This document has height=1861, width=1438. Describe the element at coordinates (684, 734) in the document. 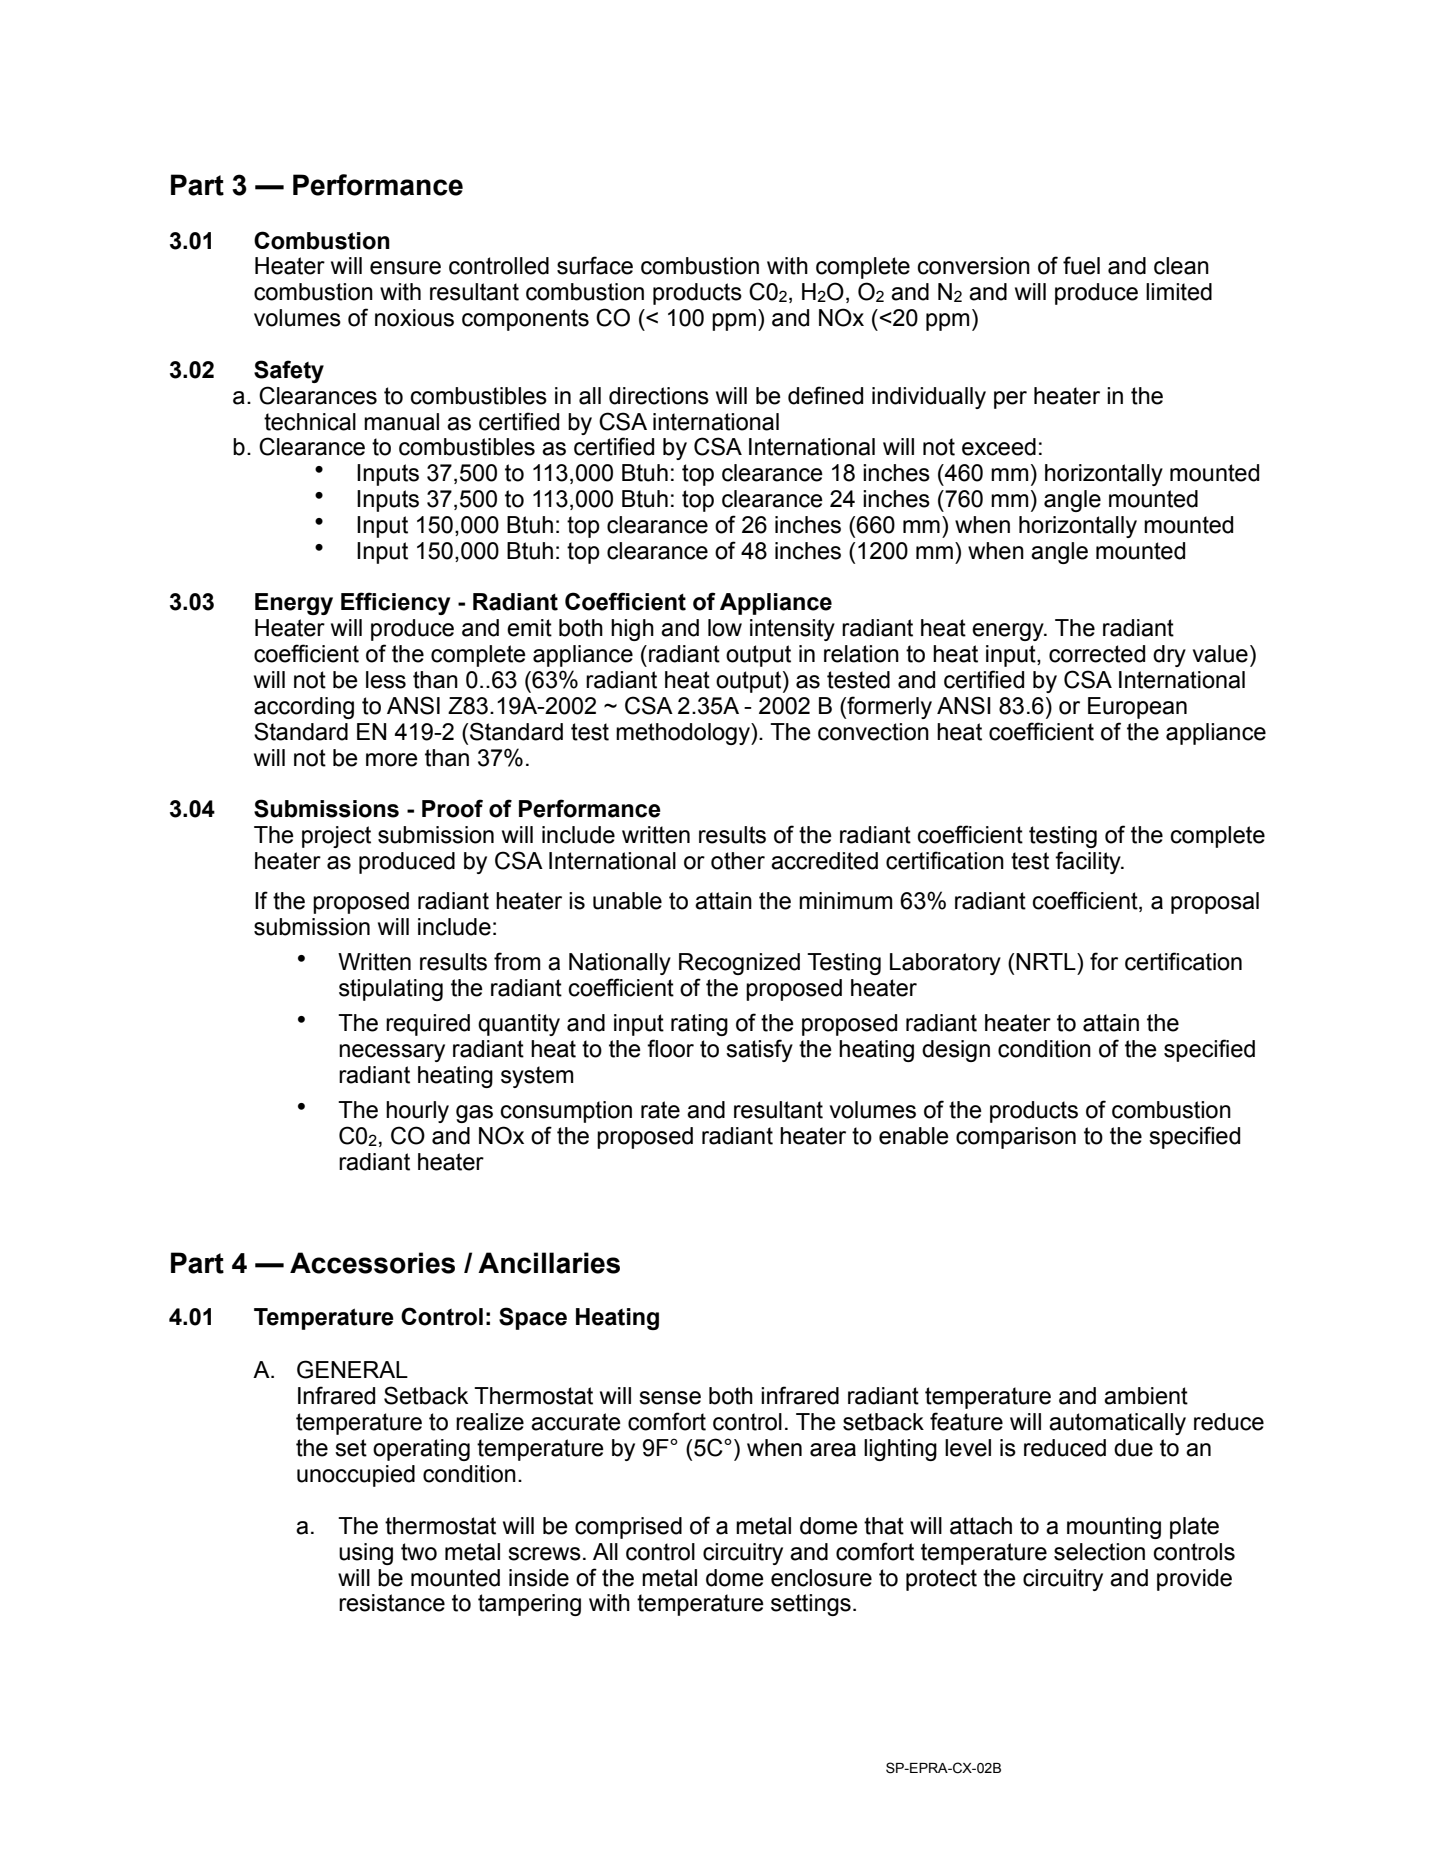

I see `methodology` at that location.
